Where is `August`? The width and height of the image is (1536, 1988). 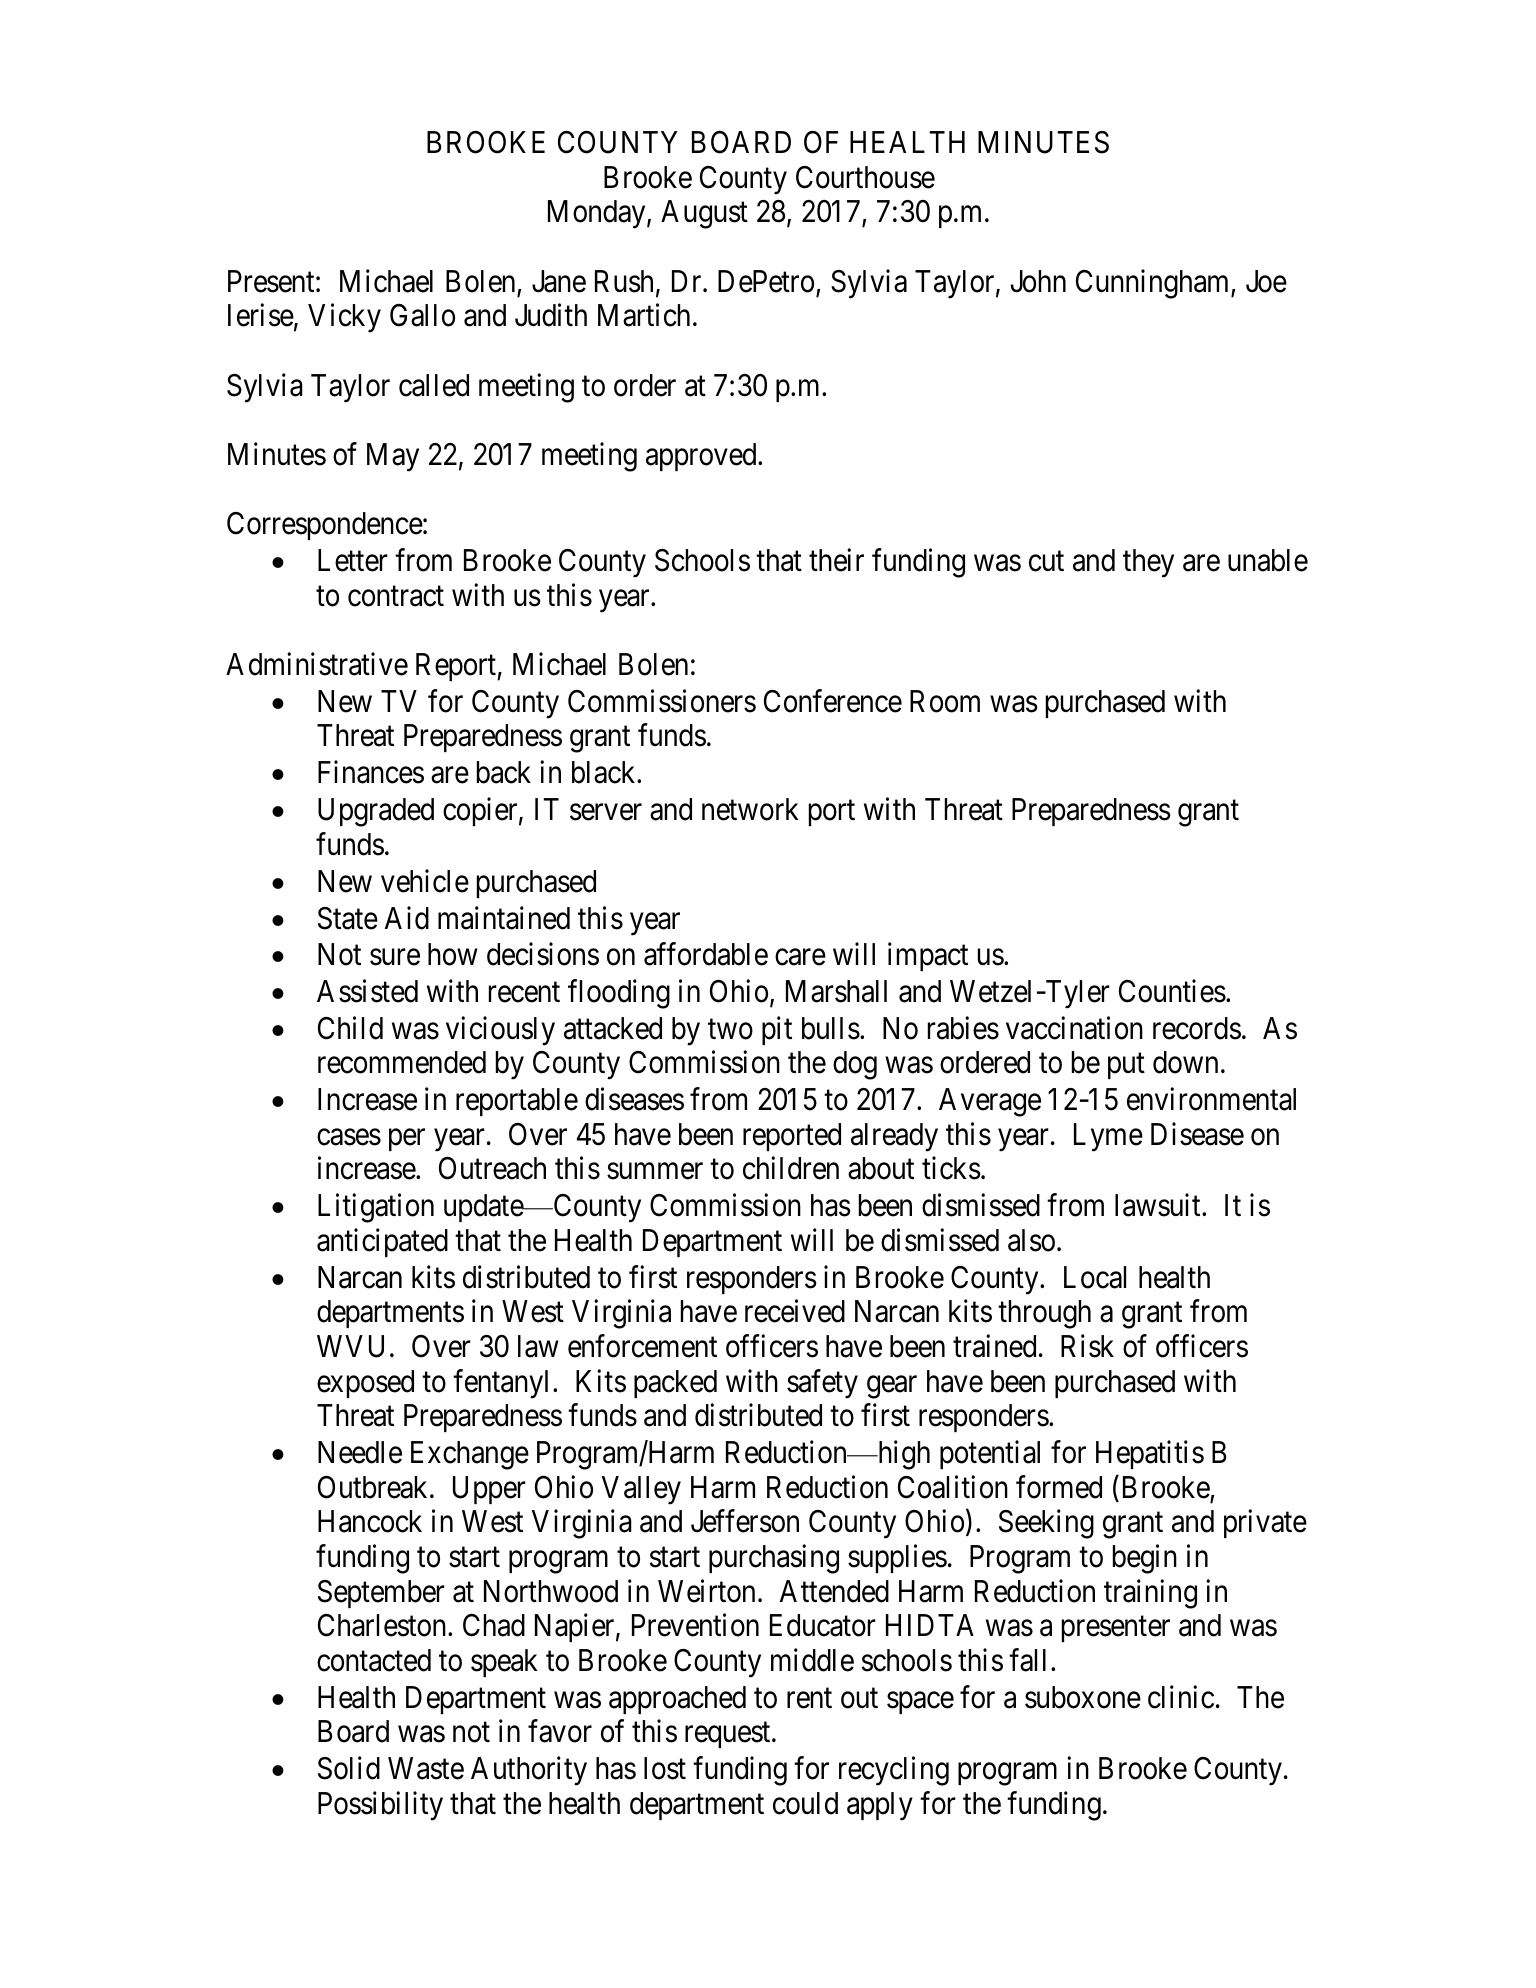
August is located at coordinates (704, 214).
